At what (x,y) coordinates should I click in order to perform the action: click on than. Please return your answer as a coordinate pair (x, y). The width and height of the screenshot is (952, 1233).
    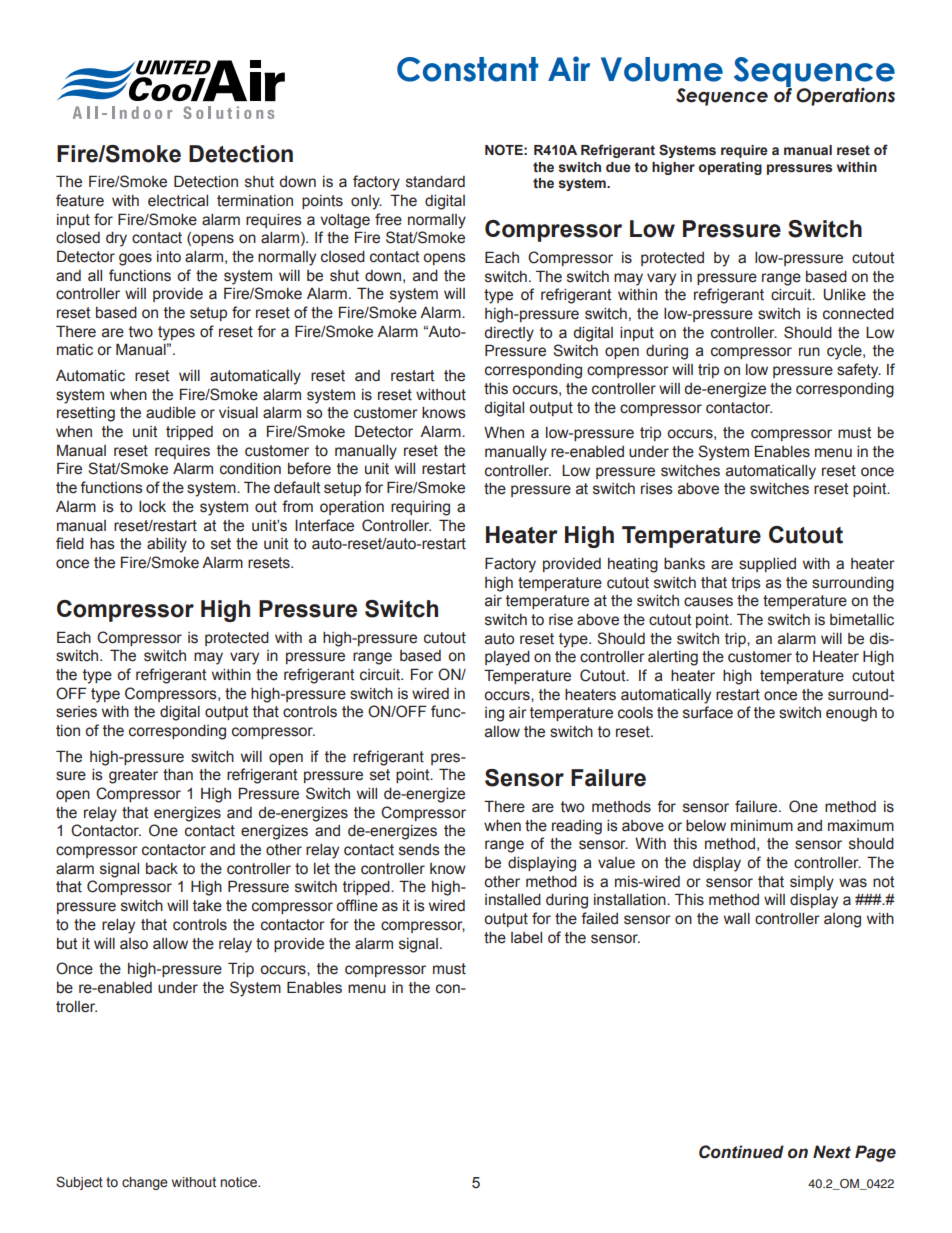
    Looking at the image, I should click on (178, 775).
